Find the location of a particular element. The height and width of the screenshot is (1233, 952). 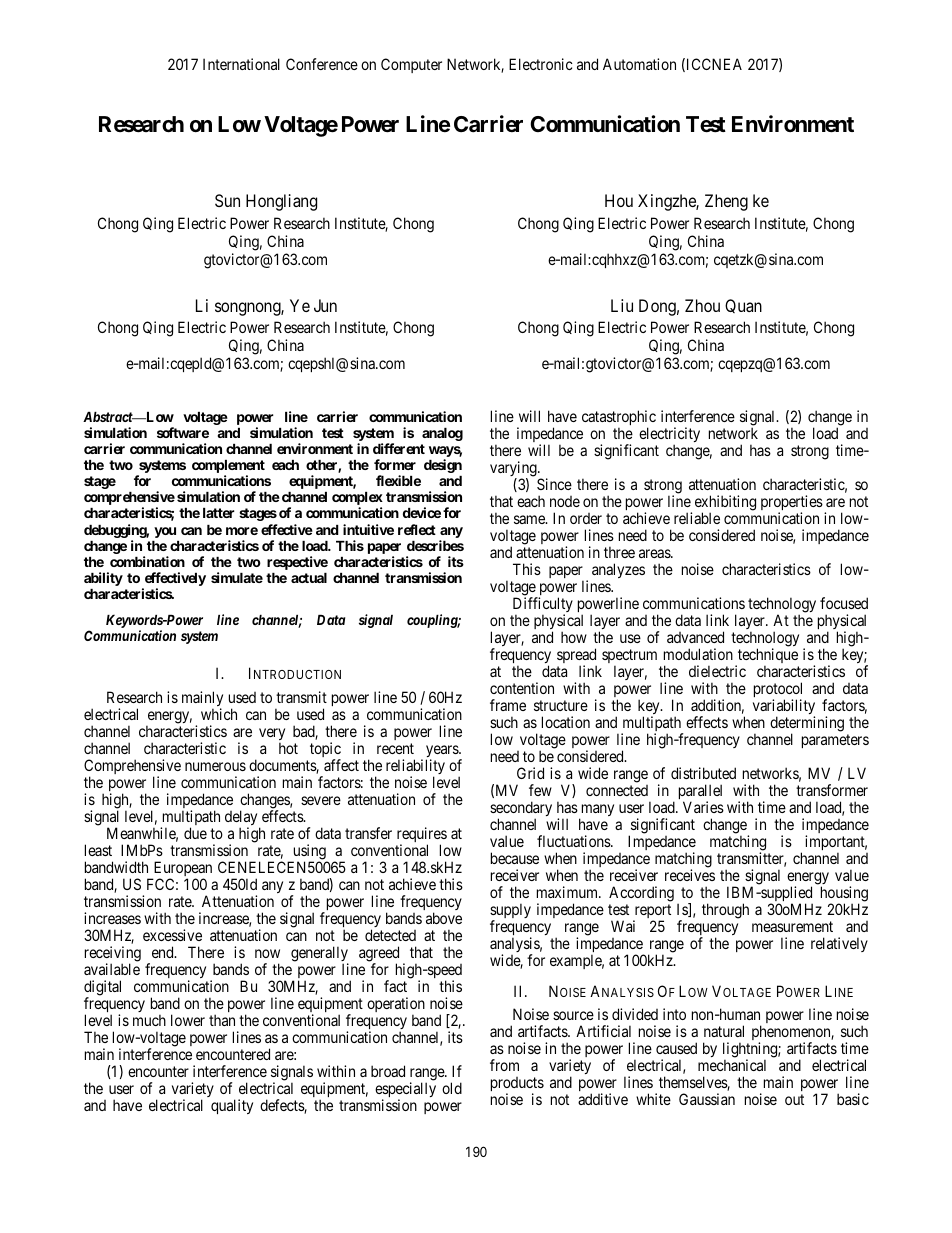

analog is located at coordinates (442, 434).
